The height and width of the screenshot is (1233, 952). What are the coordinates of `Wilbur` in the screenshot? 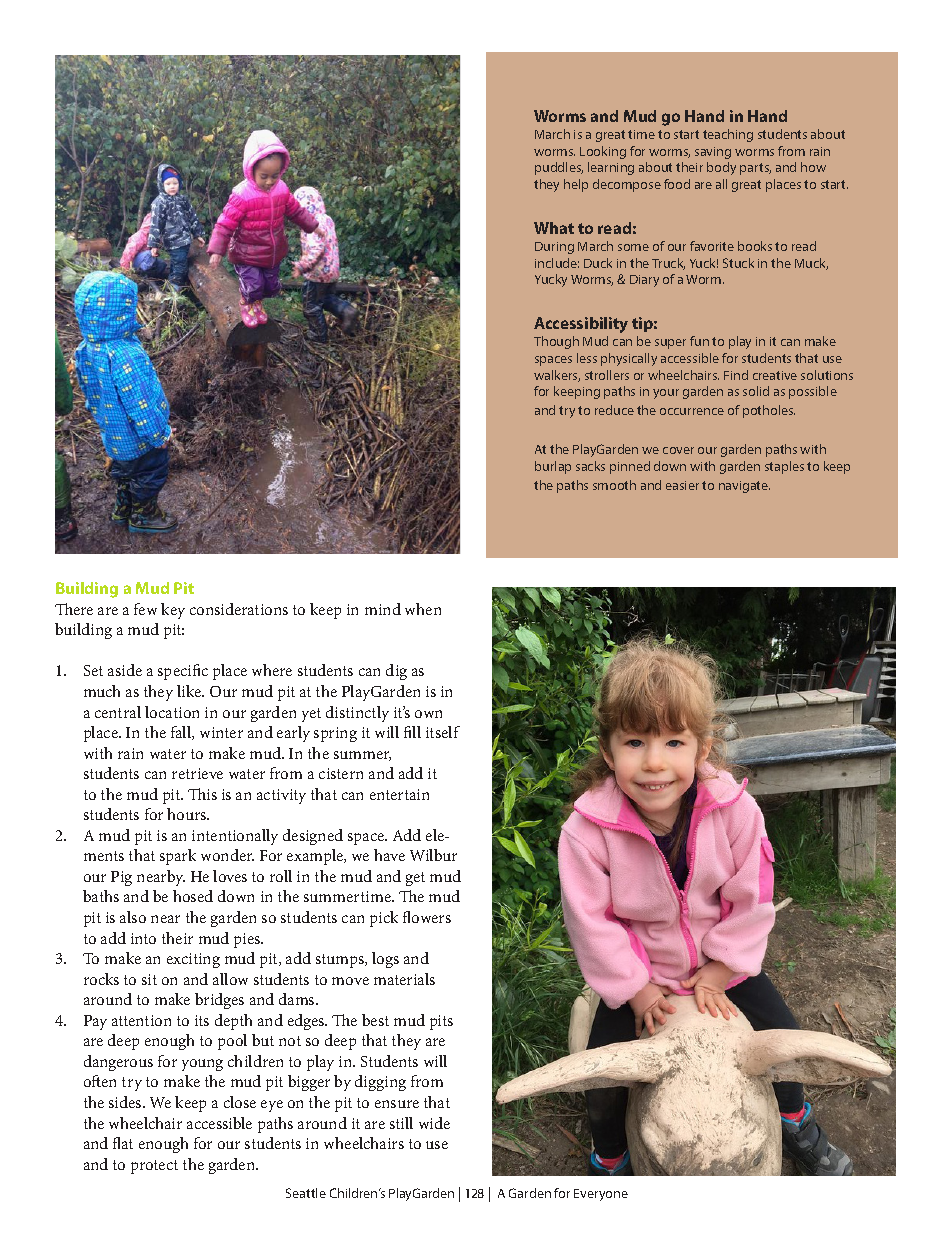 It's located at (433, 855).
